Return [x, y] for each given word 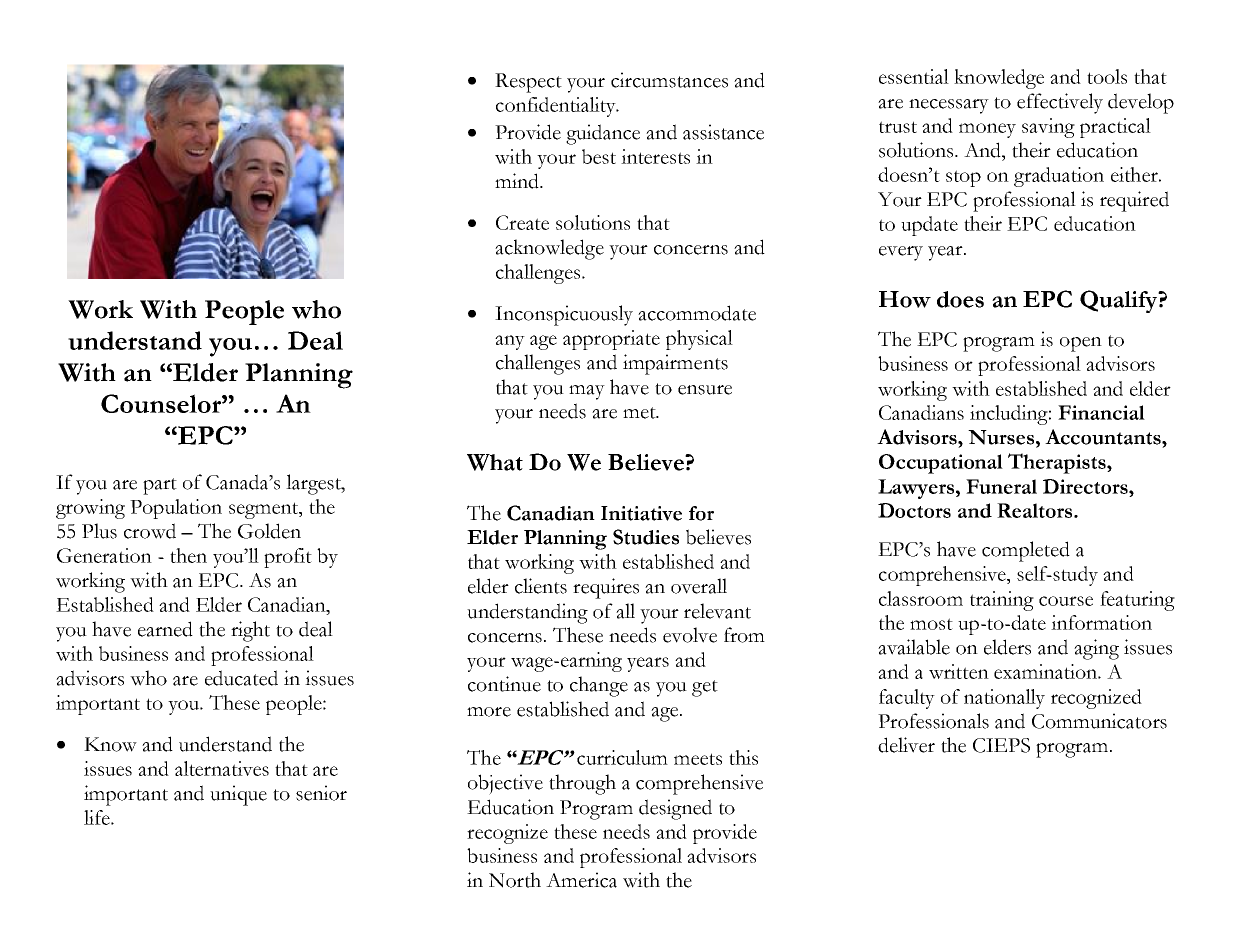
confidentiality [557, 107]
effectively [1060, 103]
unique [238, 795]
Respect [528, 83]
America [581, 880]
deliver [906, 745]
